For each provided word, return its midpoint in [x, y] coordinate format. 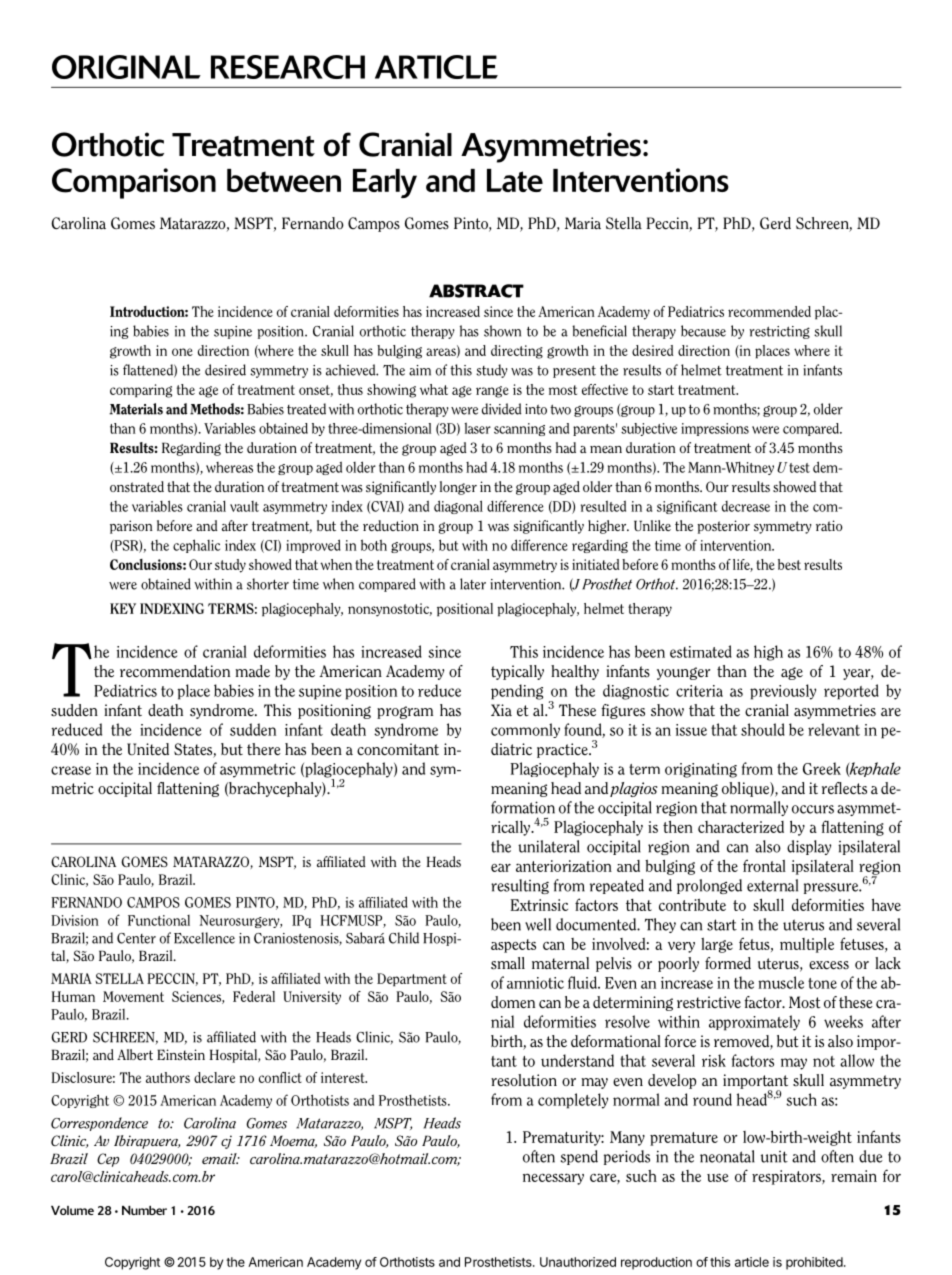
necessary [553, 1179]
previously [783, 692]
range [492, 392]
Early [385, 183]
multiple [807, 945]
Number [144, 1210]
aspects [513, 946]
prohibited [814, 1263]
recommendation [175, 671]
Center [136, 938]
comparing [141, 391]
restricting [780, 332]
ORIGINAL [126, 67]
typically [517, 672]
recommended [769, 311]
